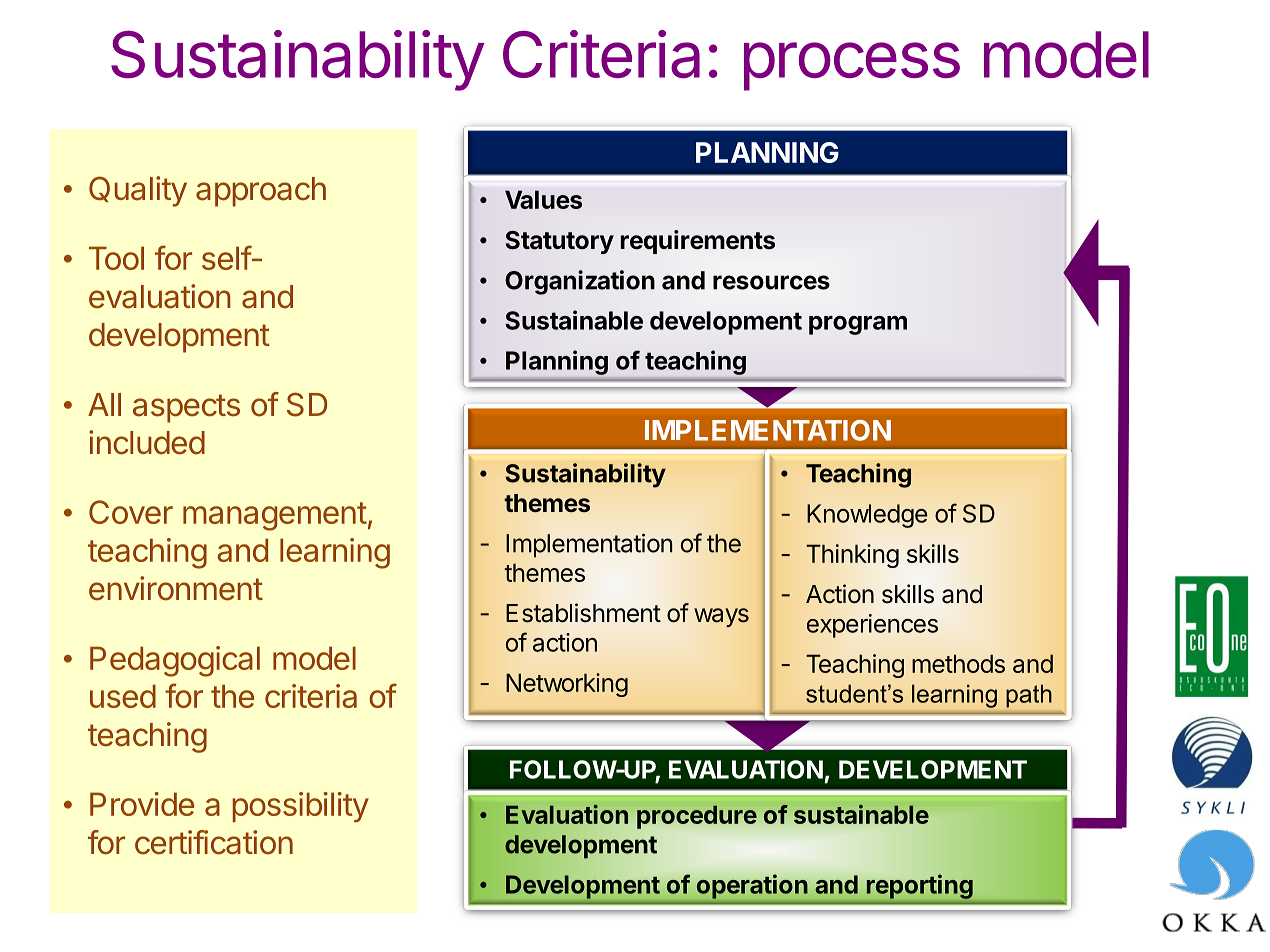  I want to click on included, so click(147, 442).
